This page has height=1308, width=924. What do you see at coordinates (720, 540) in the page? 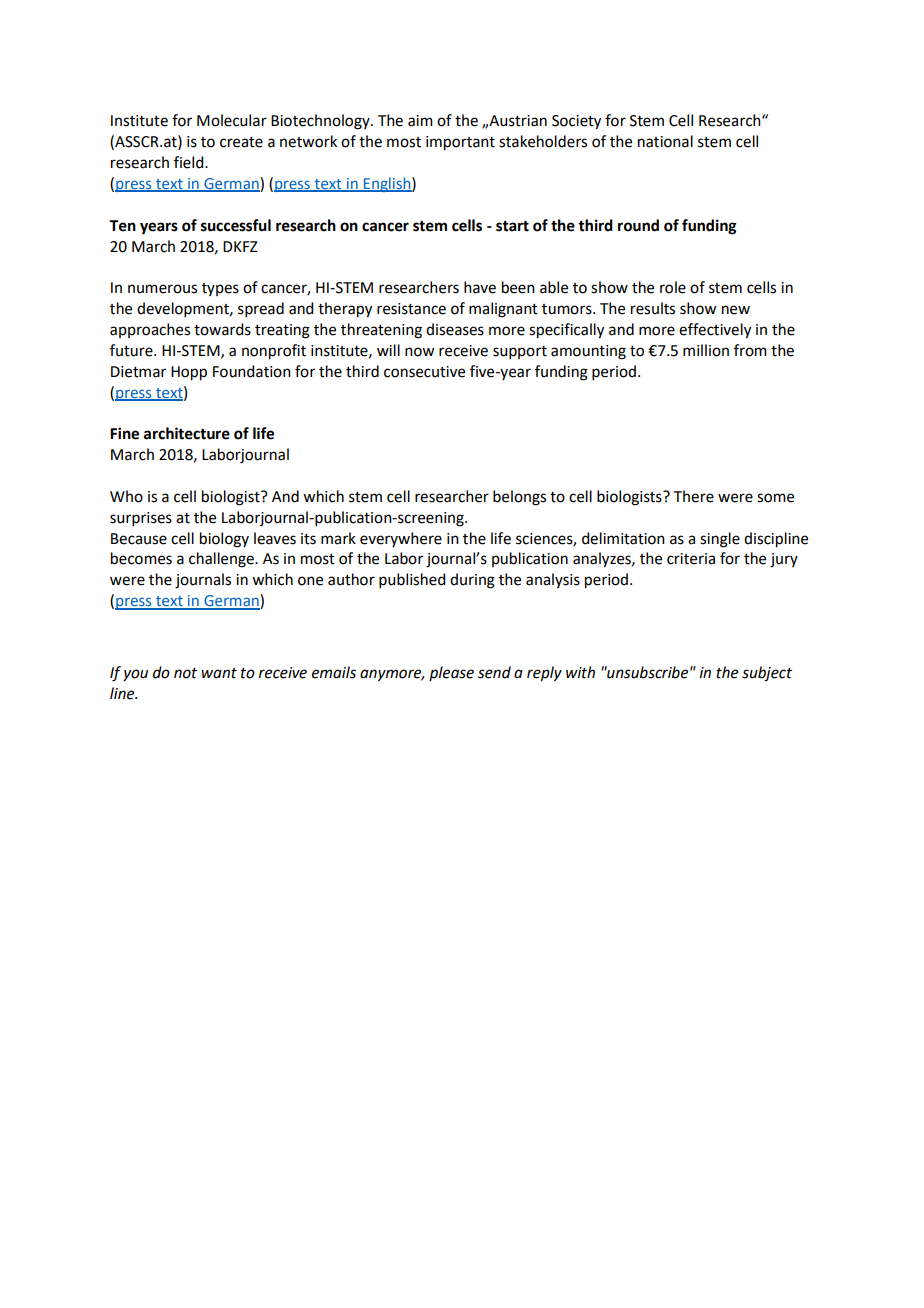
I see `single` at bounding box center [720, 540].
